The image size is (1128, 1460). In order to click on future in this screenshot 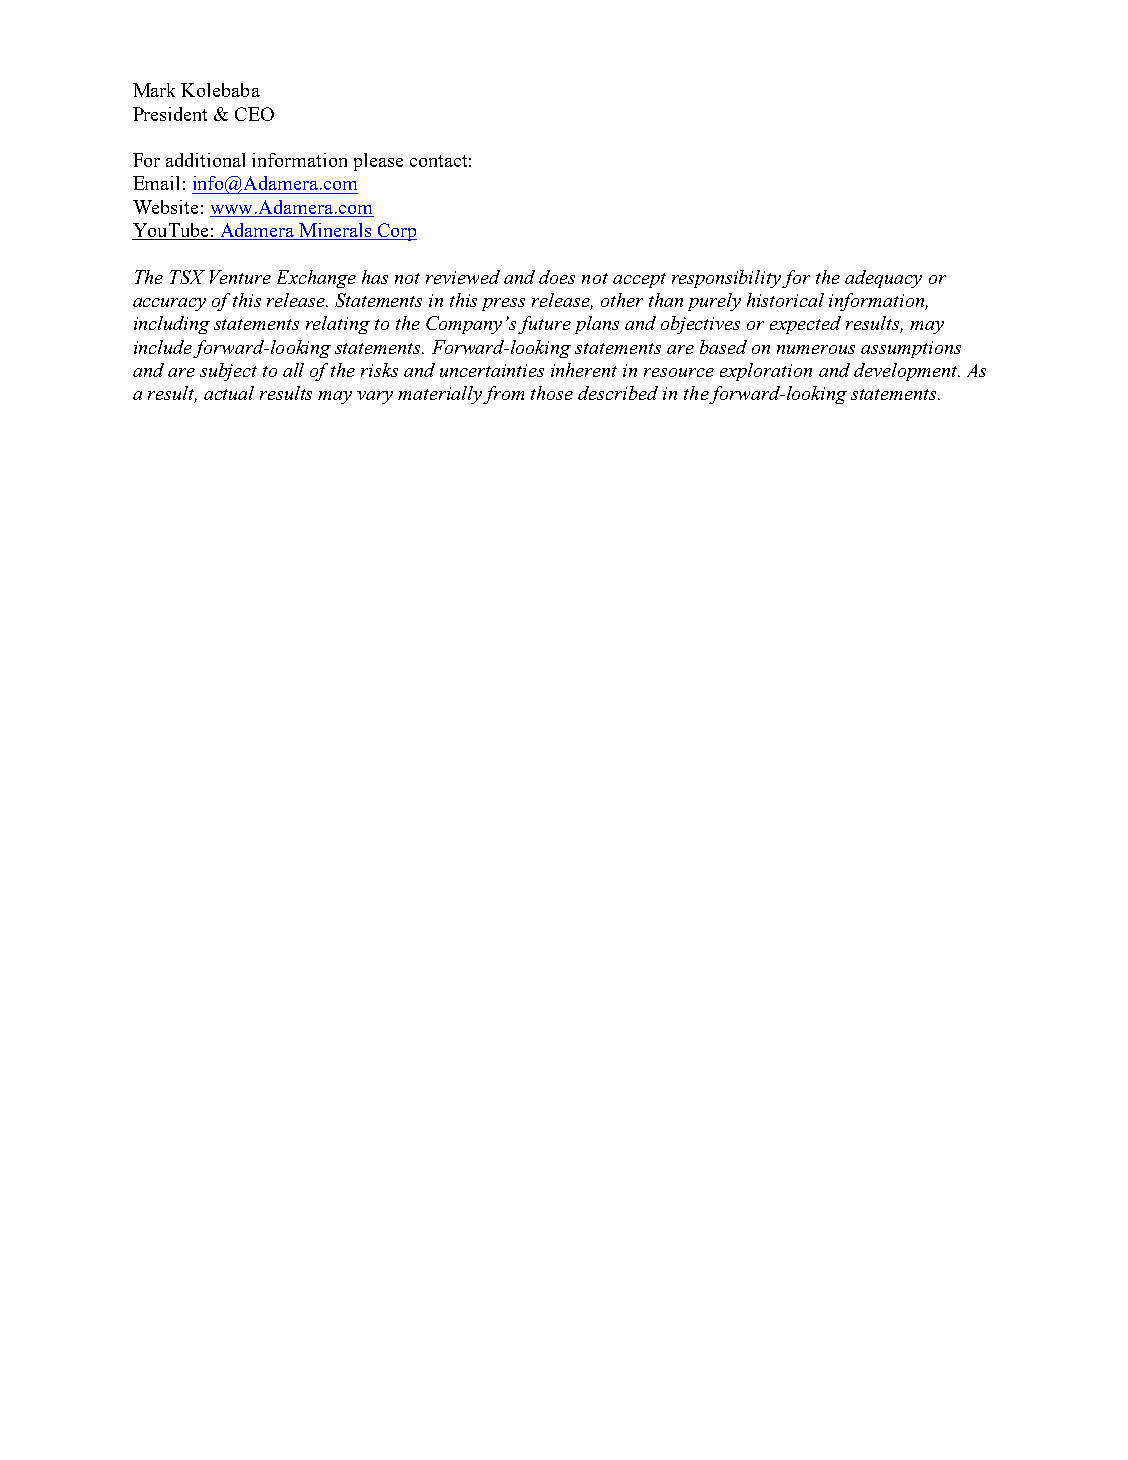, I will do `click(544, 325)`.
